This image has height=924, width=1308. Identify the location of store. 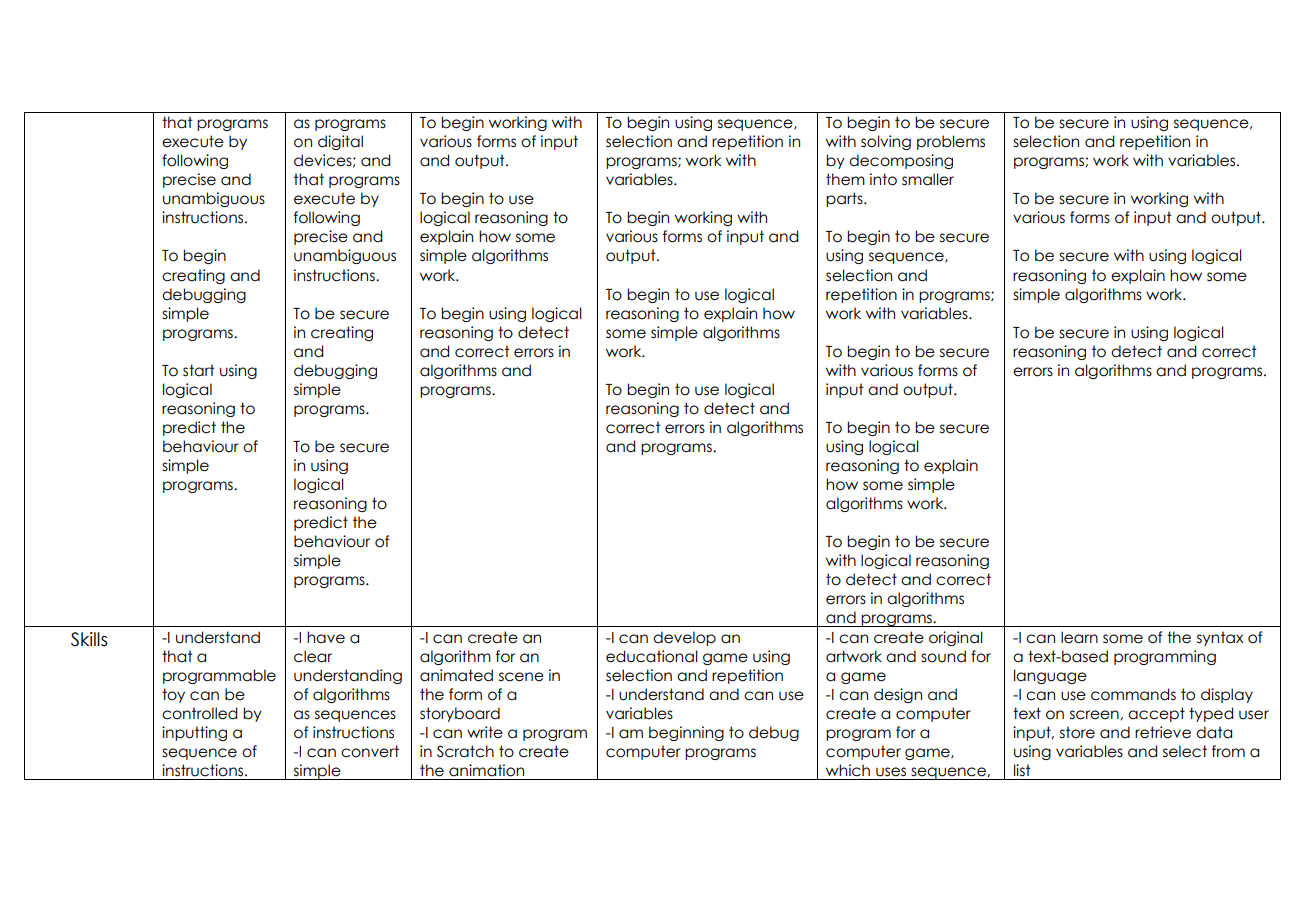
(1077, 732).
